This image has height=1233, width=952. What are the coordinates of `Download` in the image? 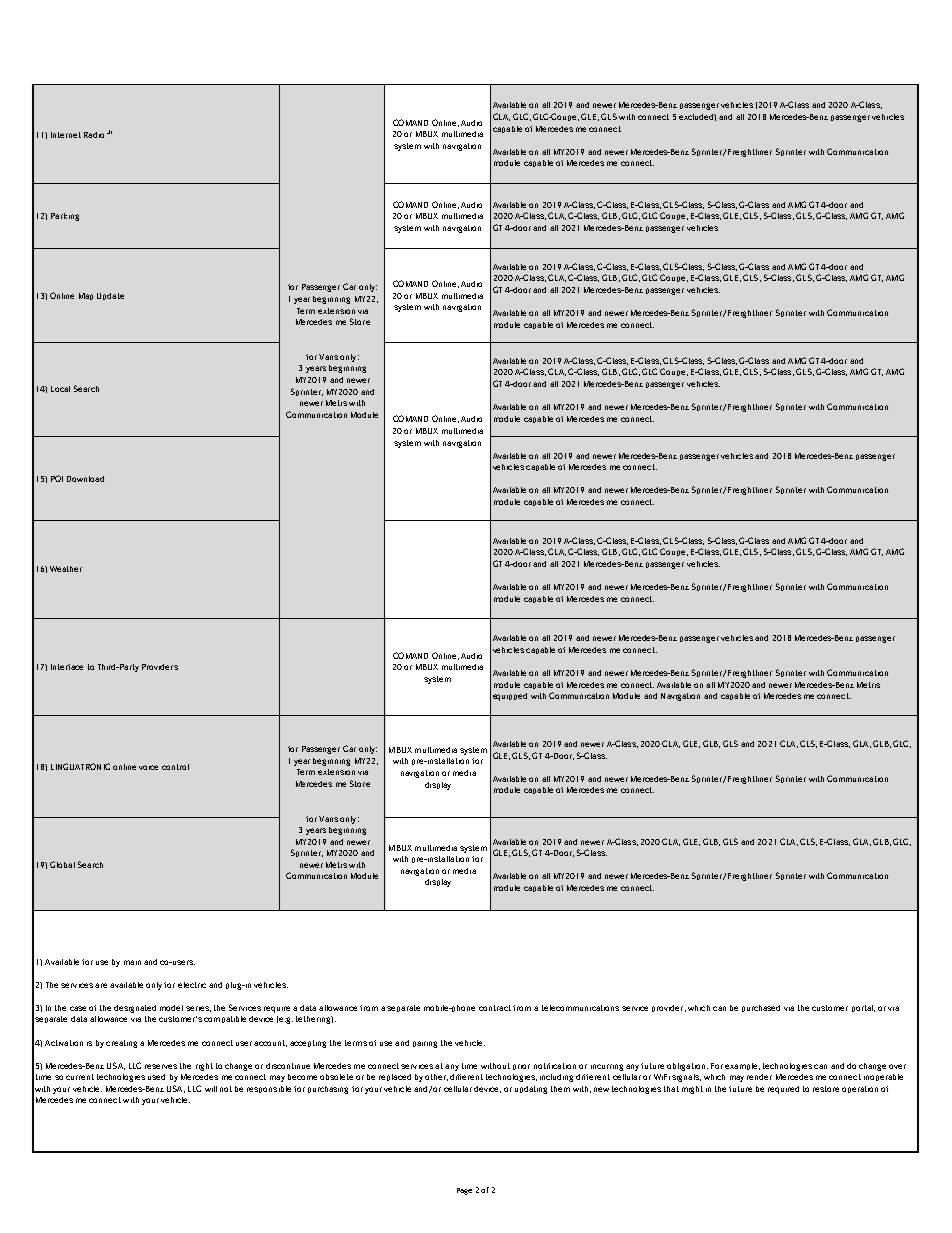 It's located at (85, 479).
